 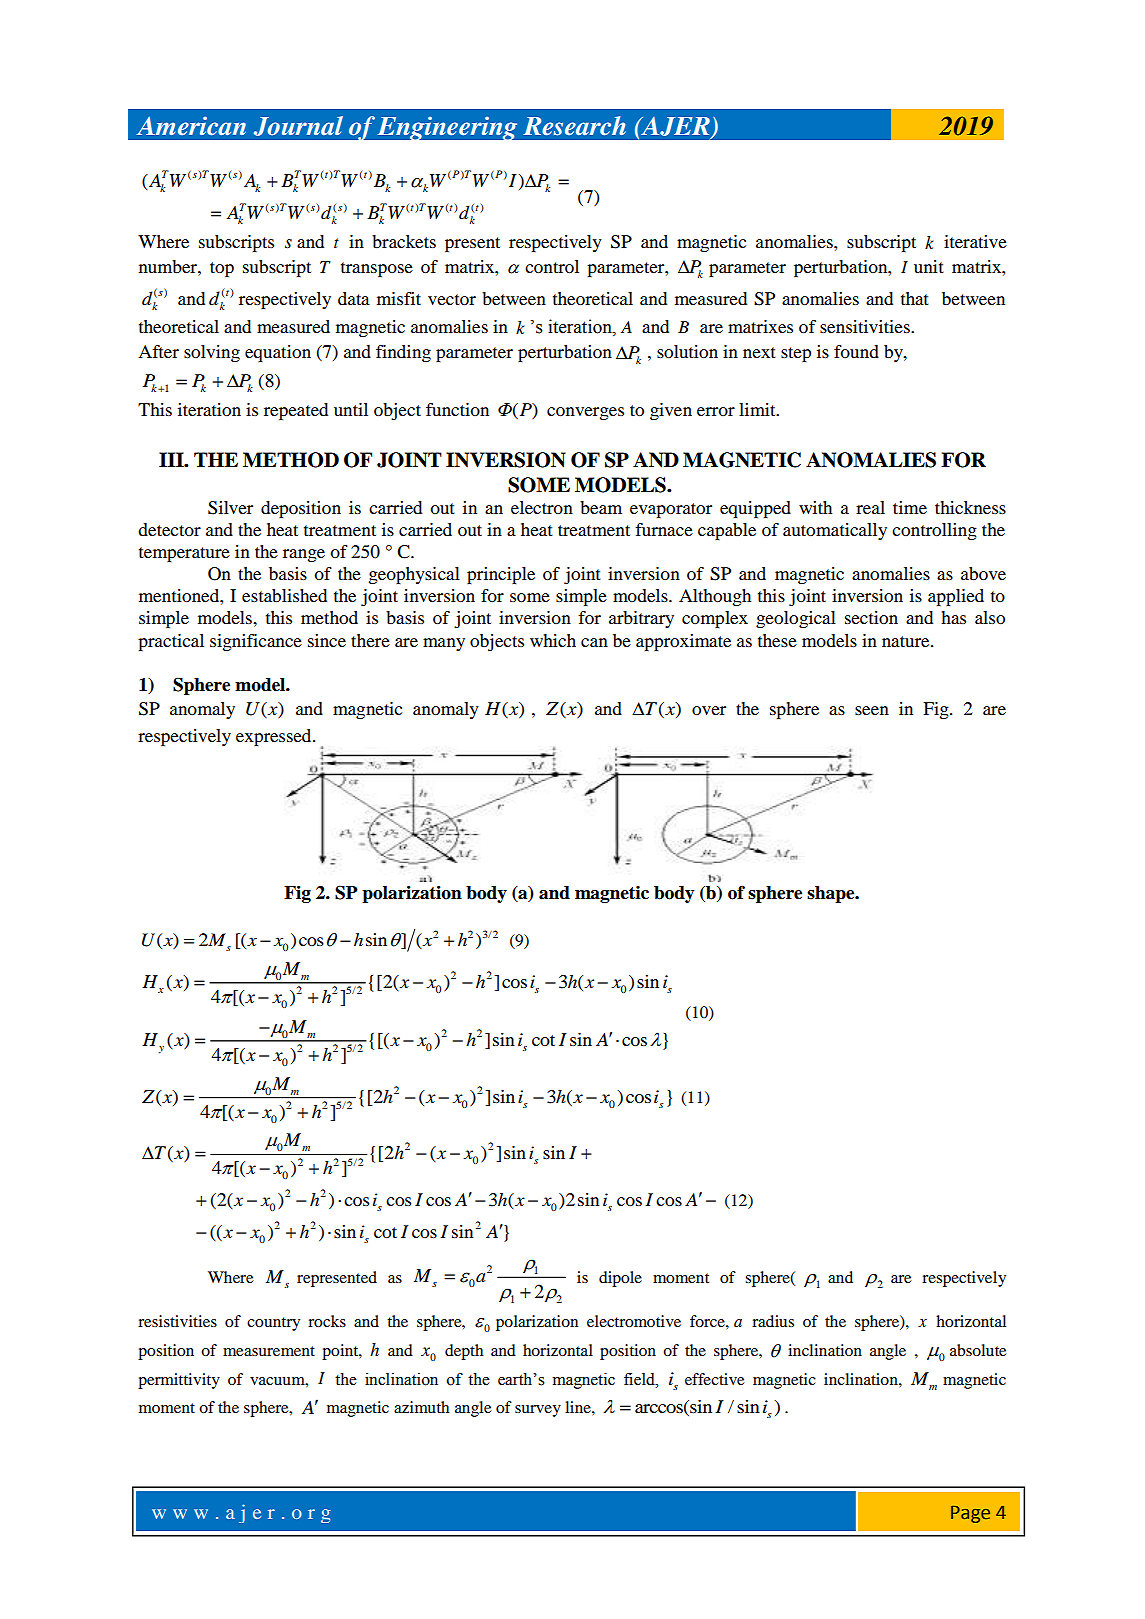 I want to click on expressed, so click(x=275, y=737).
